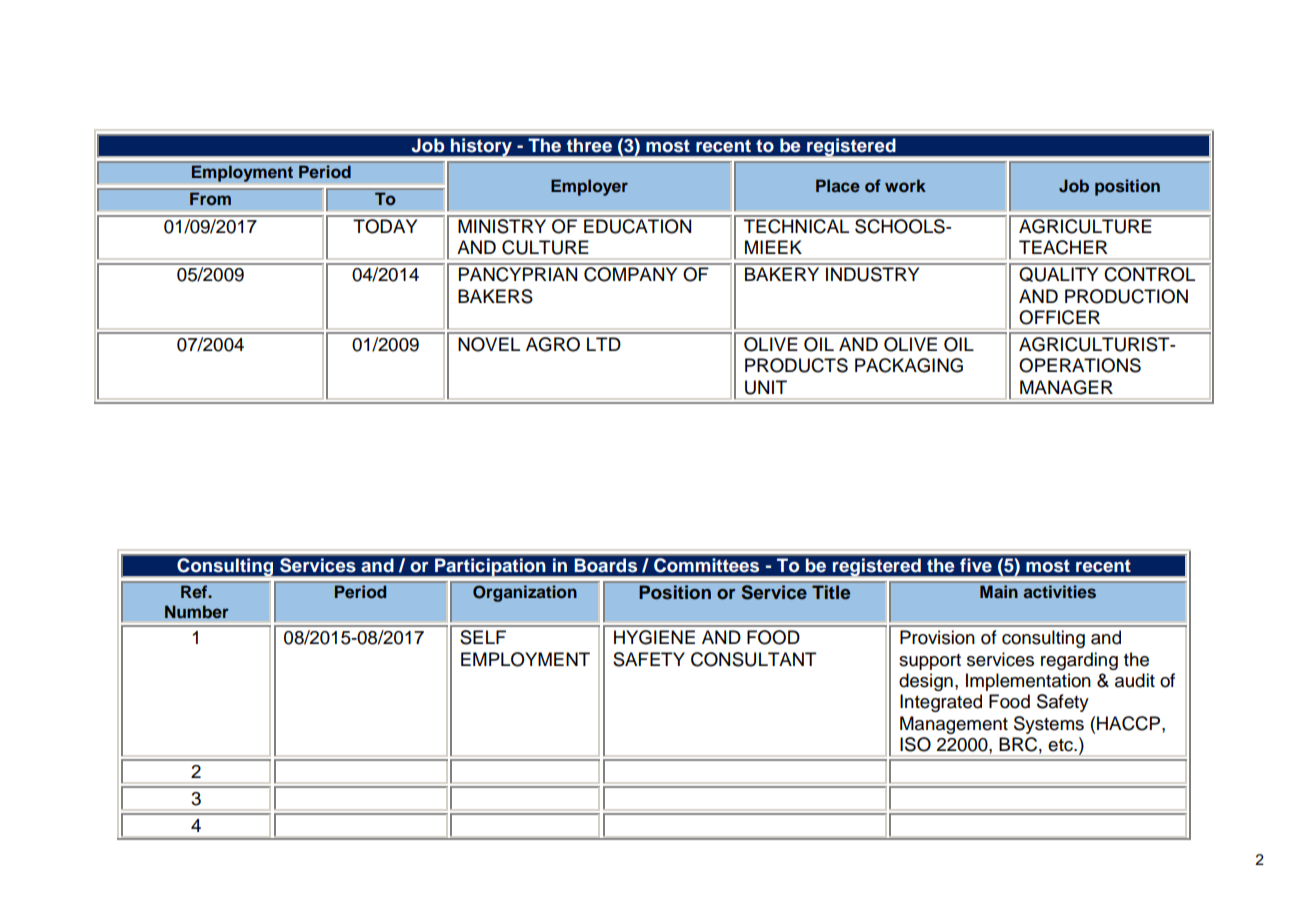 This document has height=924, width=1308. I want to click on Number, so click(197, 611).
